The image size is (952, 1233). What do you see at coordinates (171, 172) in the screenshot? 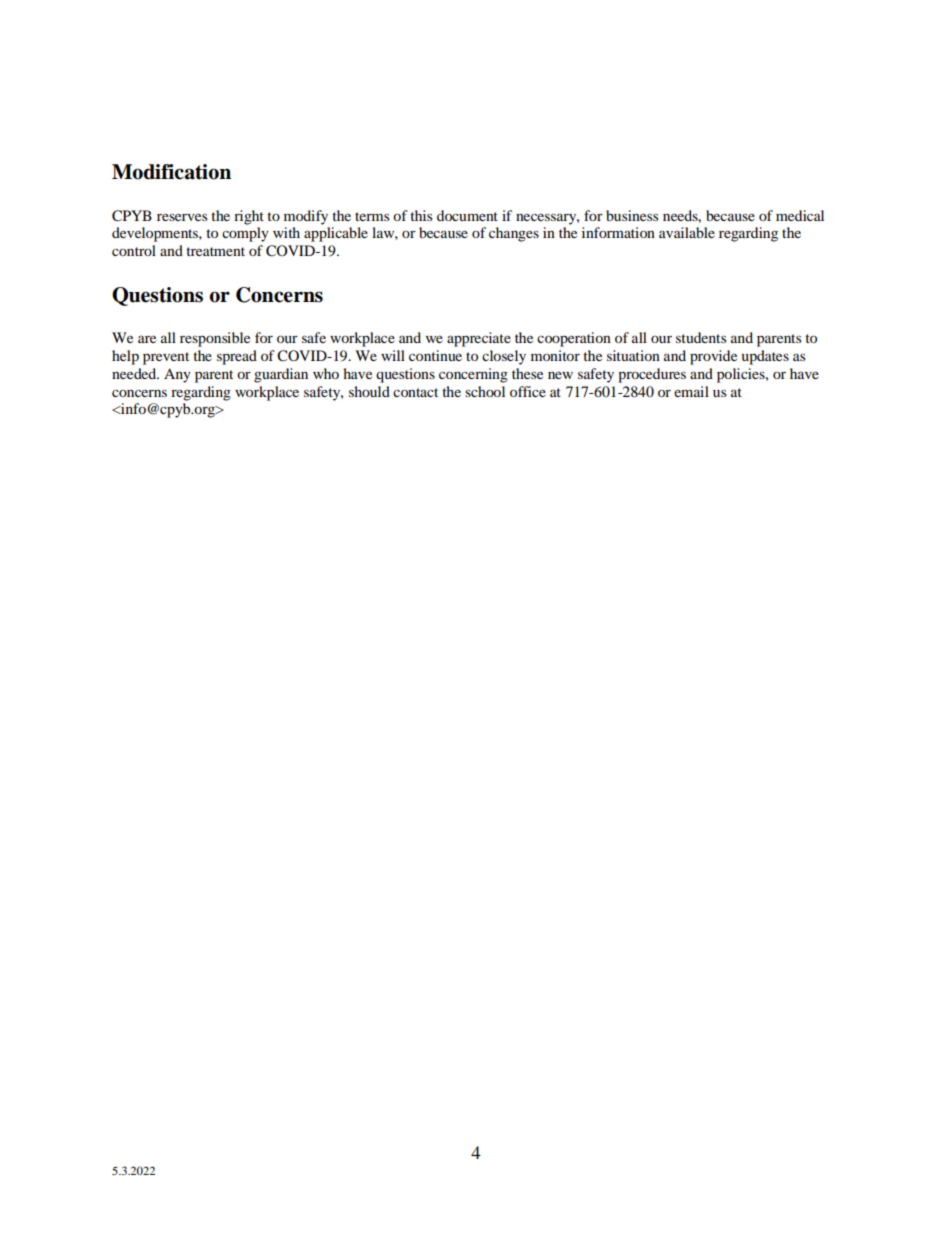
I see `Modification` at bounding box center [171, 172].
